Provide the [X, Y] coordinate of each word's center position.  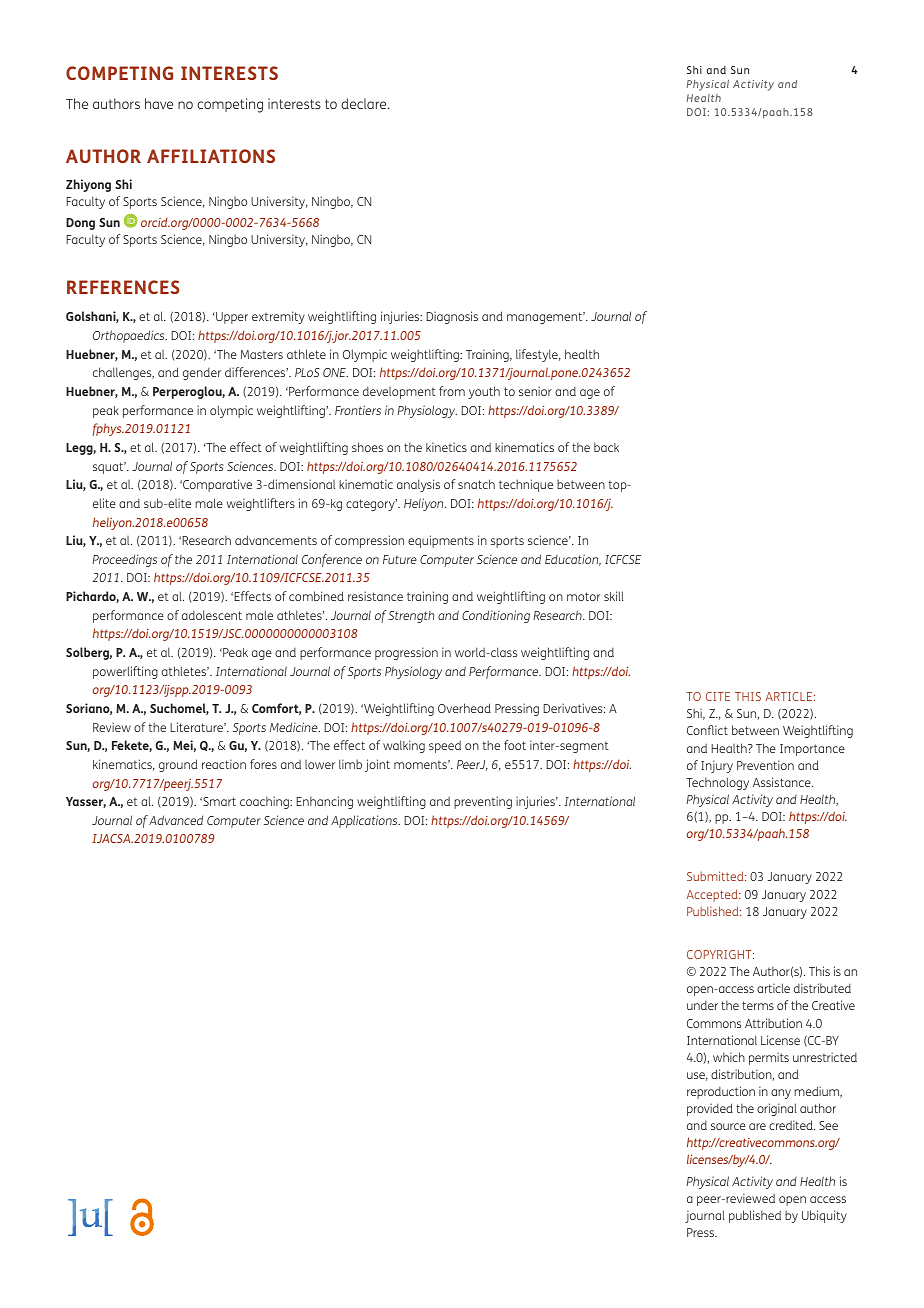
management [546, 318]
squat [109, 468]
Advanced [176, 820]
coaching [265, 802]
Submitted [716, 876]
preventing [483, 802]
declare [365, 103]
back [606, 447]
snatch [476, 484]
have [159, 103]
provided [710, 1109]
